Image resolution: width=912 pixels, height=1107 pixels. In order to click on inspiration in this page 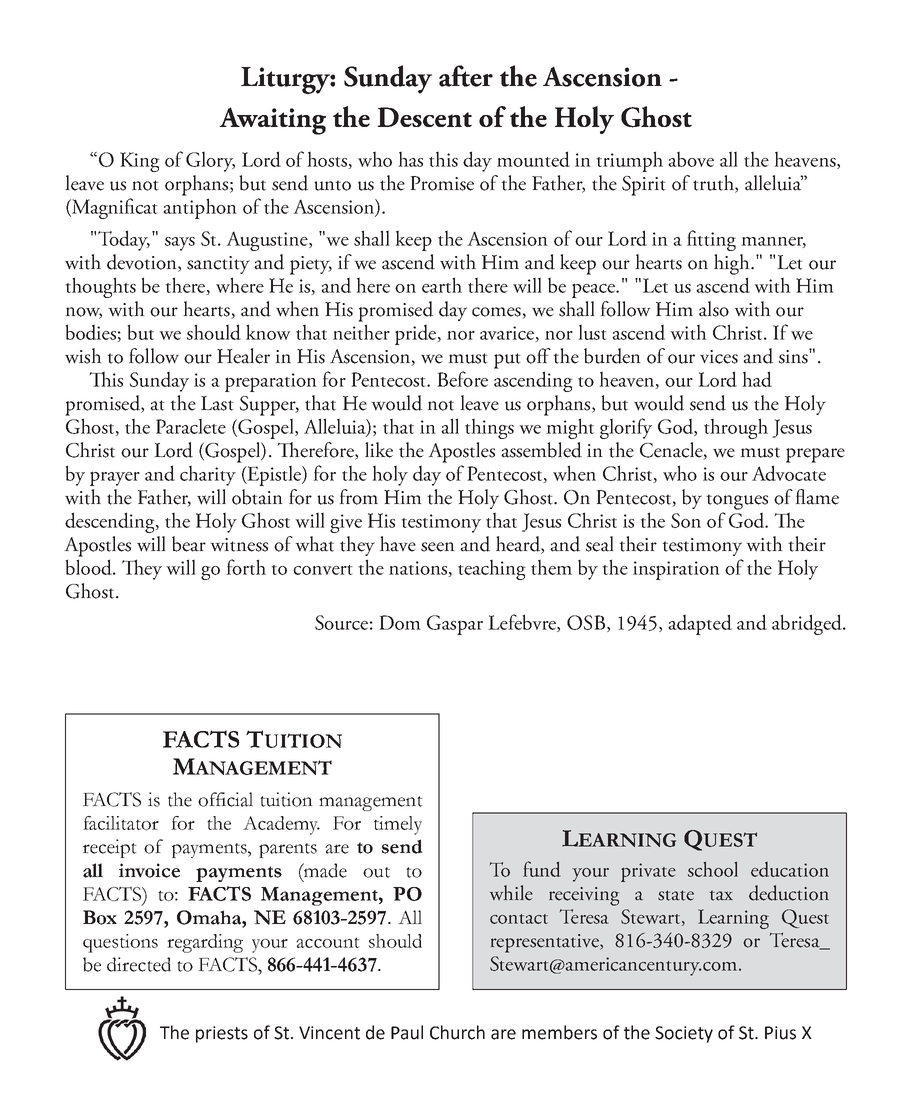, I will do `click(676, 570)`.
